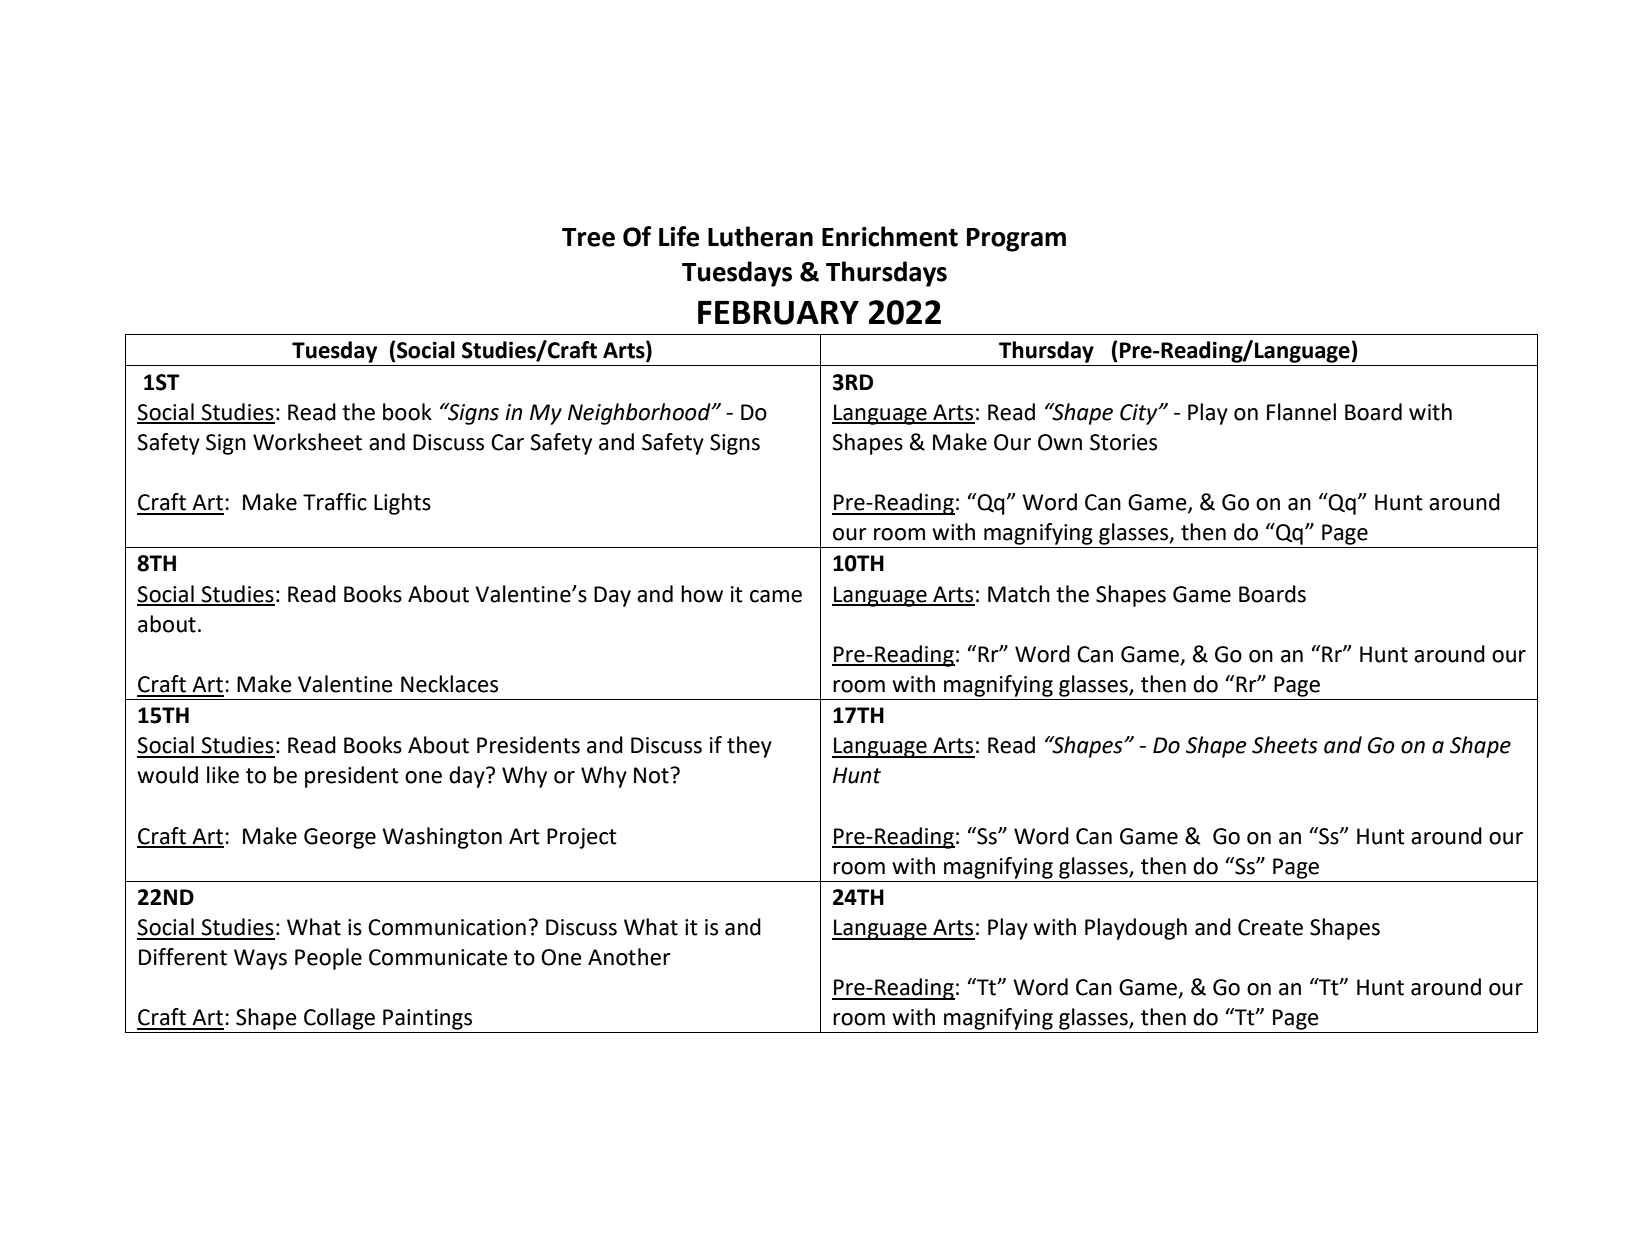  What do you see at coordinates (1016, 240) in the screenshot?
I see `Program` at bounding box center [1016, 240].
